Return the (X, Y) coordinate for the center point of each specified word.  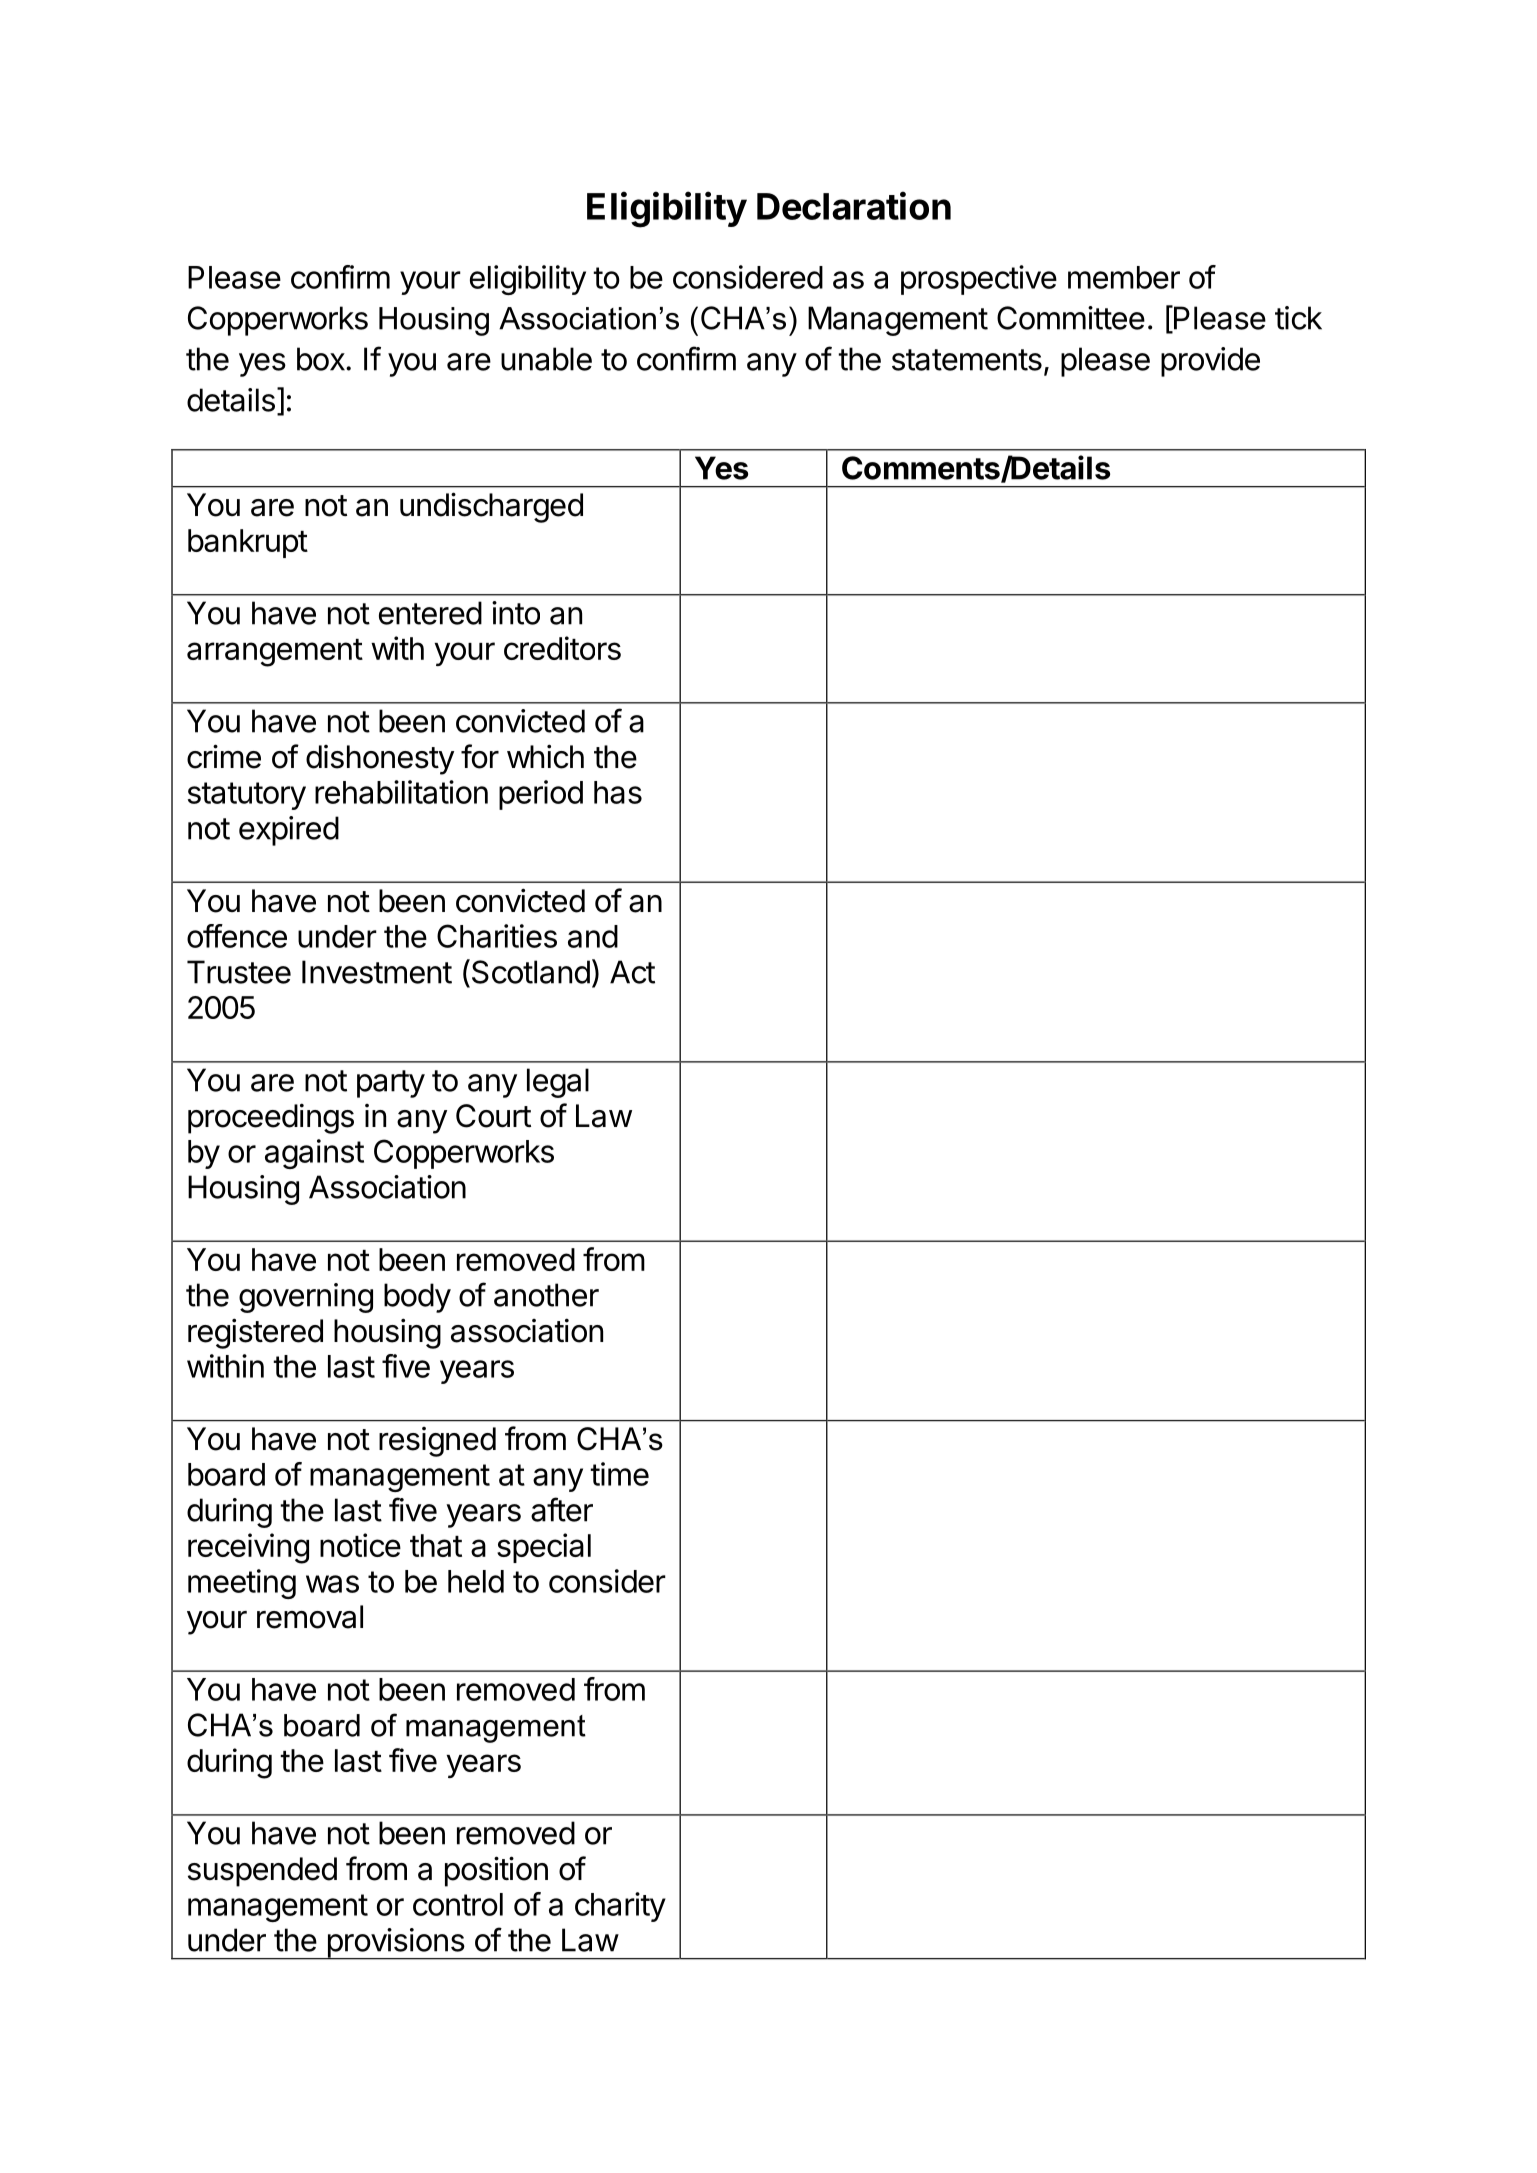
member (1124, 277)
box (322, 359)
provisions (395, 1944)
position (496, 1871)
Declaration (854, 205)
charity (620, 1907)
